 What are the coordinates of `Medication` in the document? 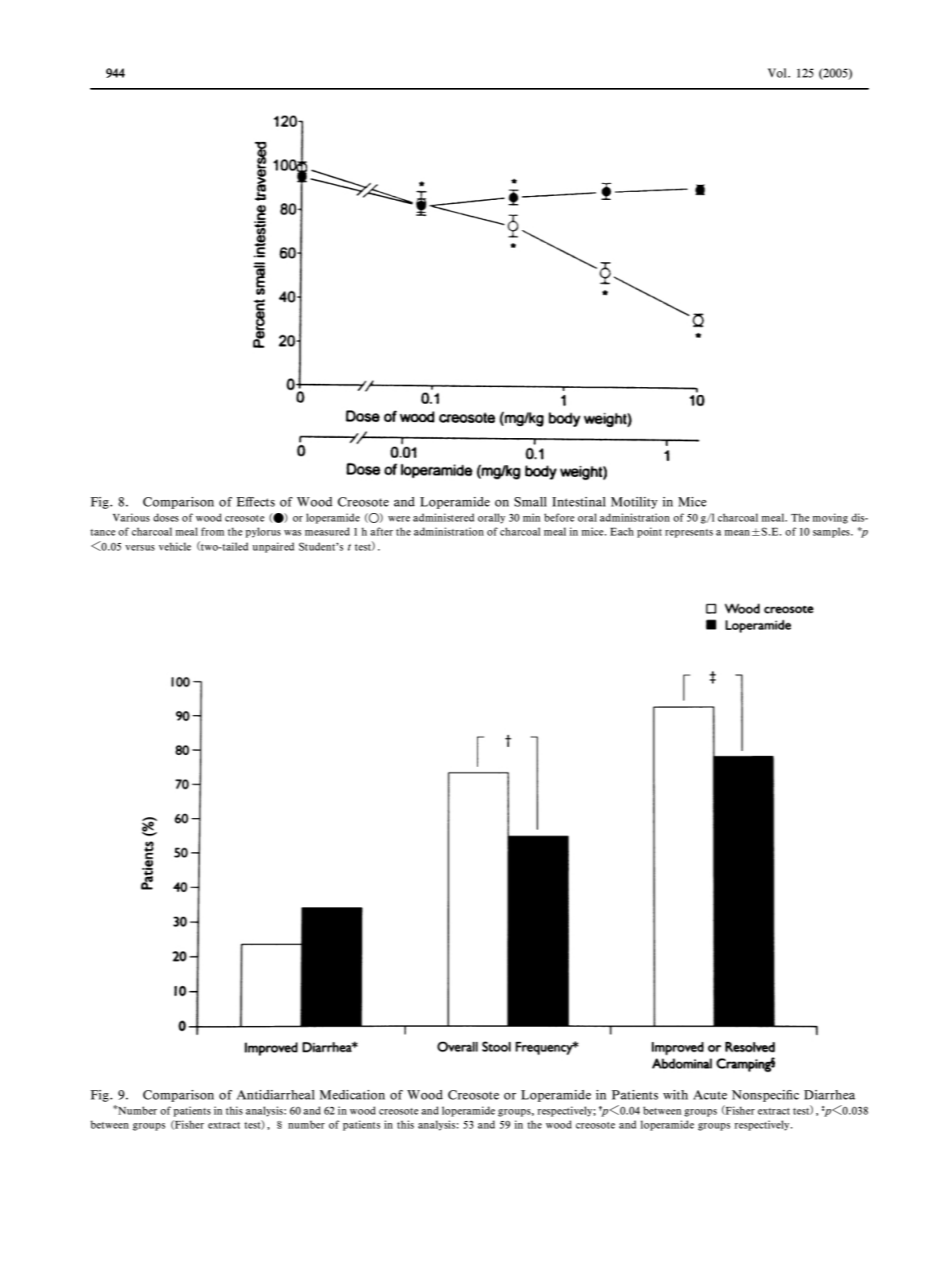 It's located at (352, 1095).
